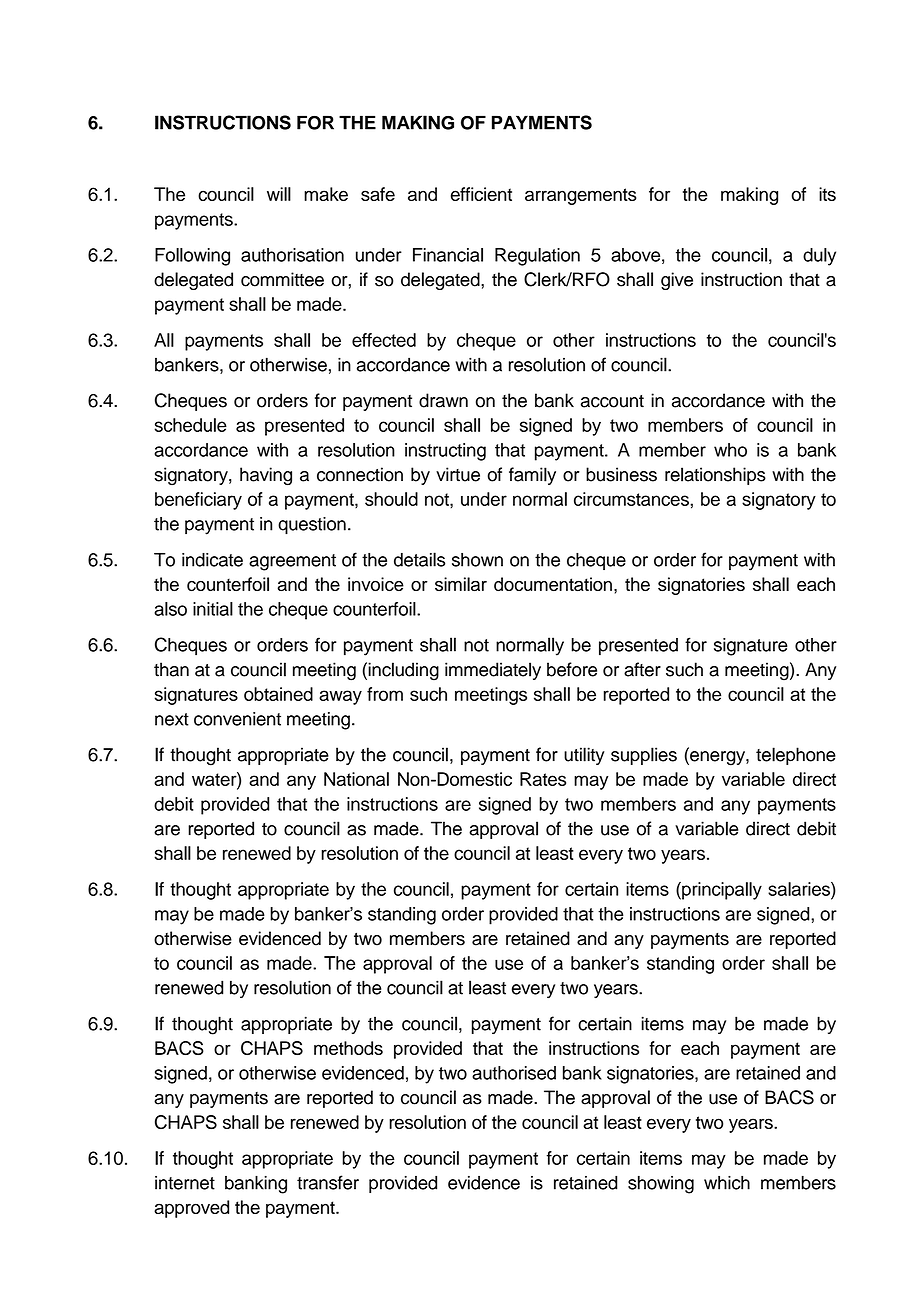 The width and height of the screenshot is (924, 1308). Describe the element at coordinates (279, 194) in the screenshot. I see `will` at that location.
